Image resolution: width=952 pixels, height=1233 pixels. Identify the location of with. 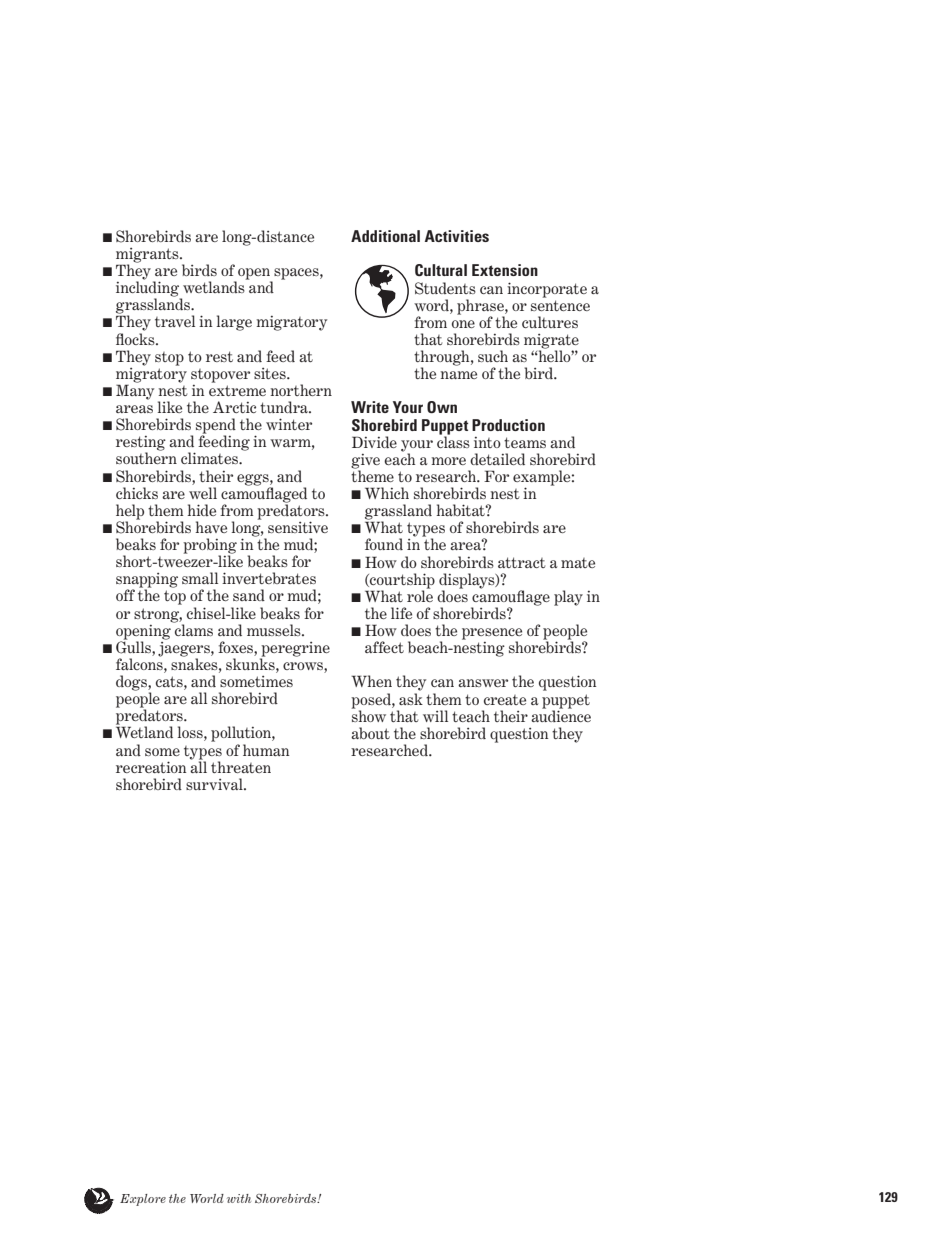
(239, 1198).
